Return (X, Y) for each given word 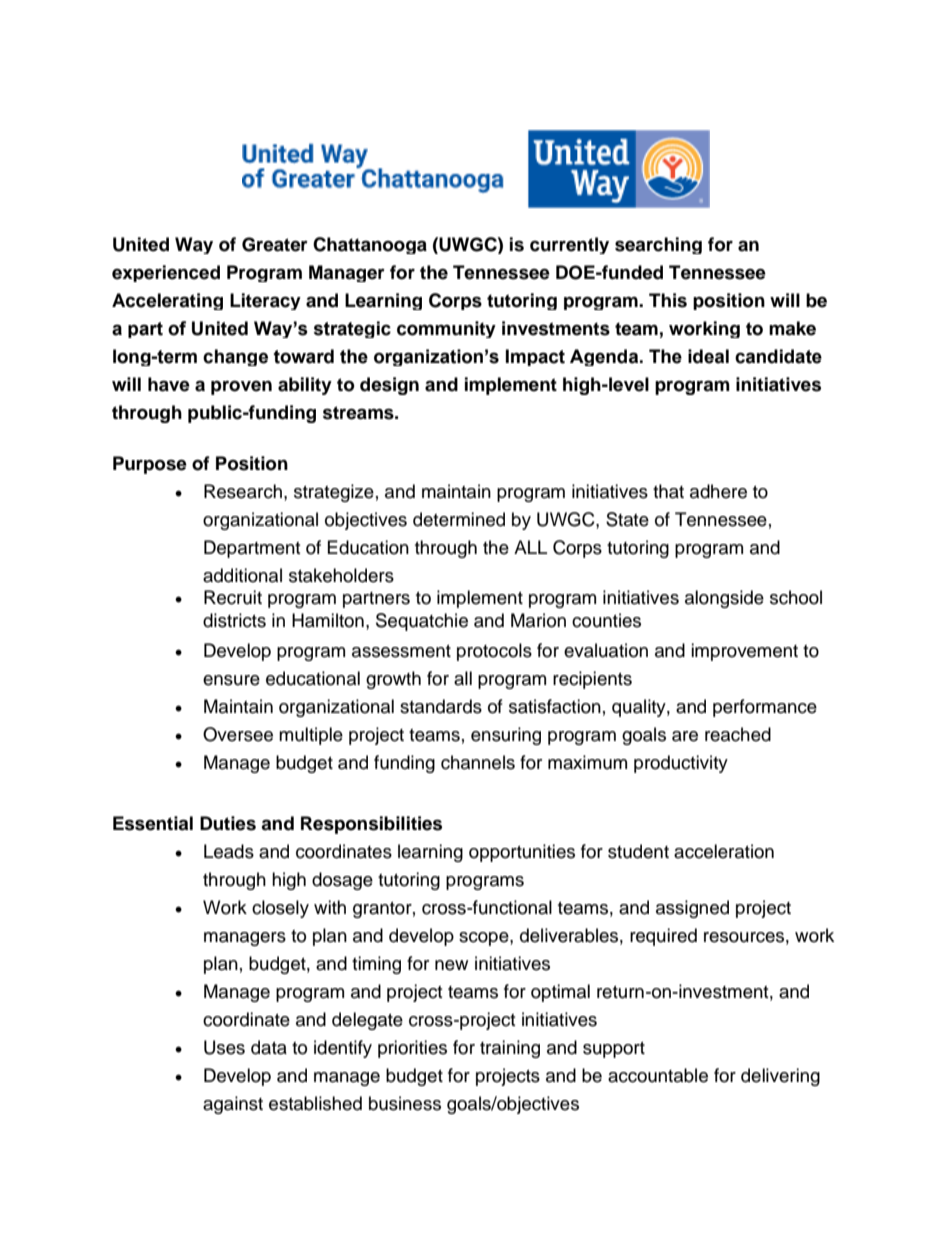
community (446, 329)
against (233, 1105)
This (668, 300)
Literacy (265, 301)
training (510, 1049)
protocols (494, 652)
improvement (744, 652)
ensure (231, 680)
